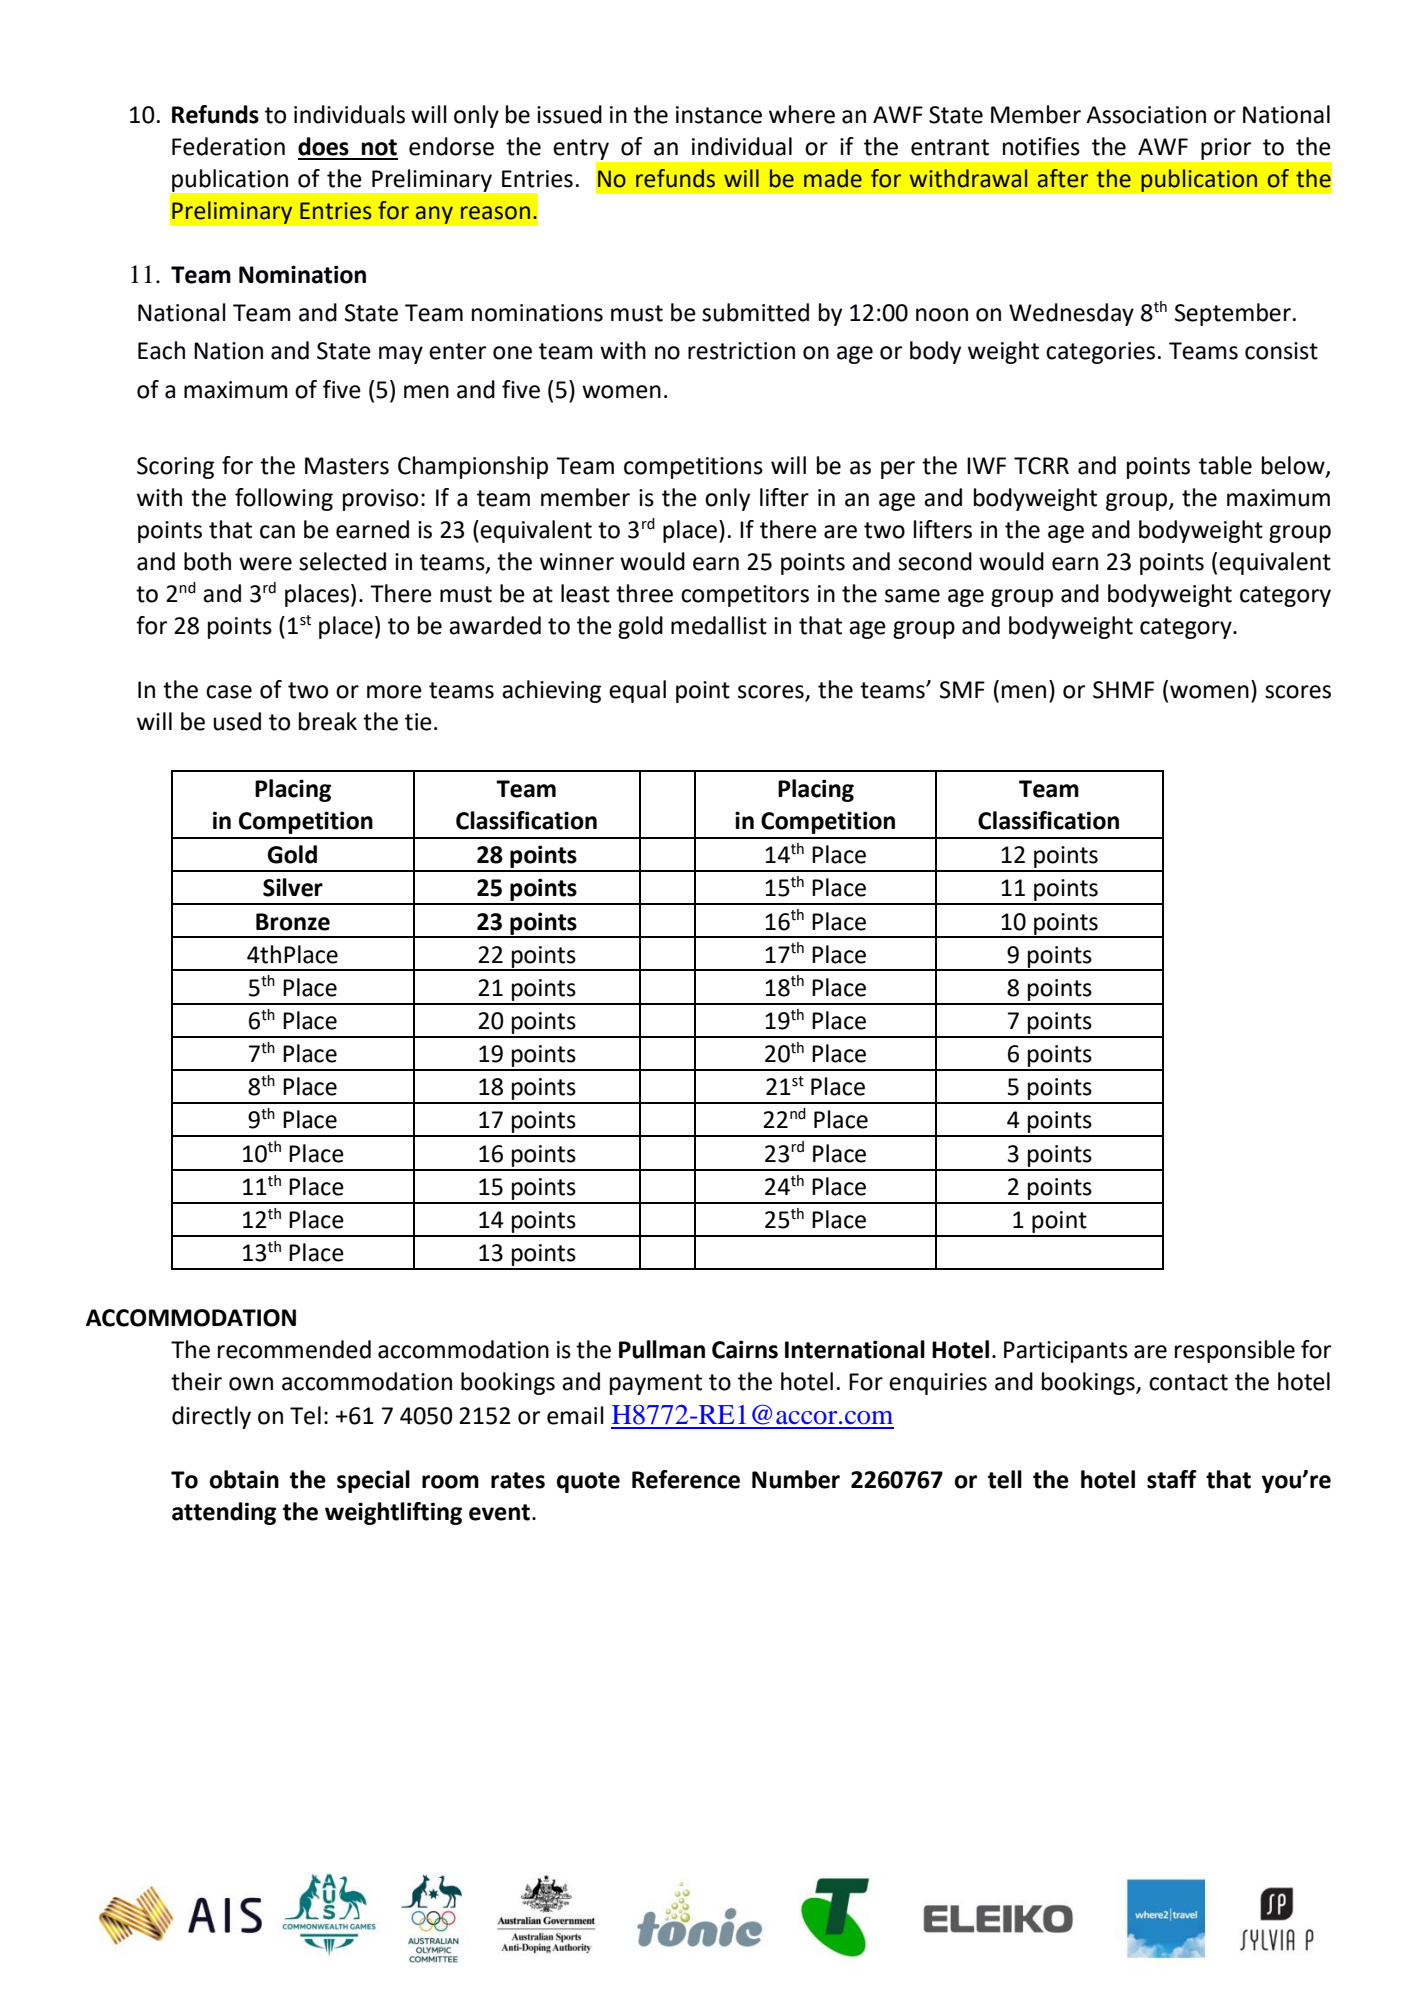 This screenshot has width=1417, height=2004. What do you see at coordinates (244, 1479) in the screenshot?
I see `obtain` at bounding box center [244, 1479].
